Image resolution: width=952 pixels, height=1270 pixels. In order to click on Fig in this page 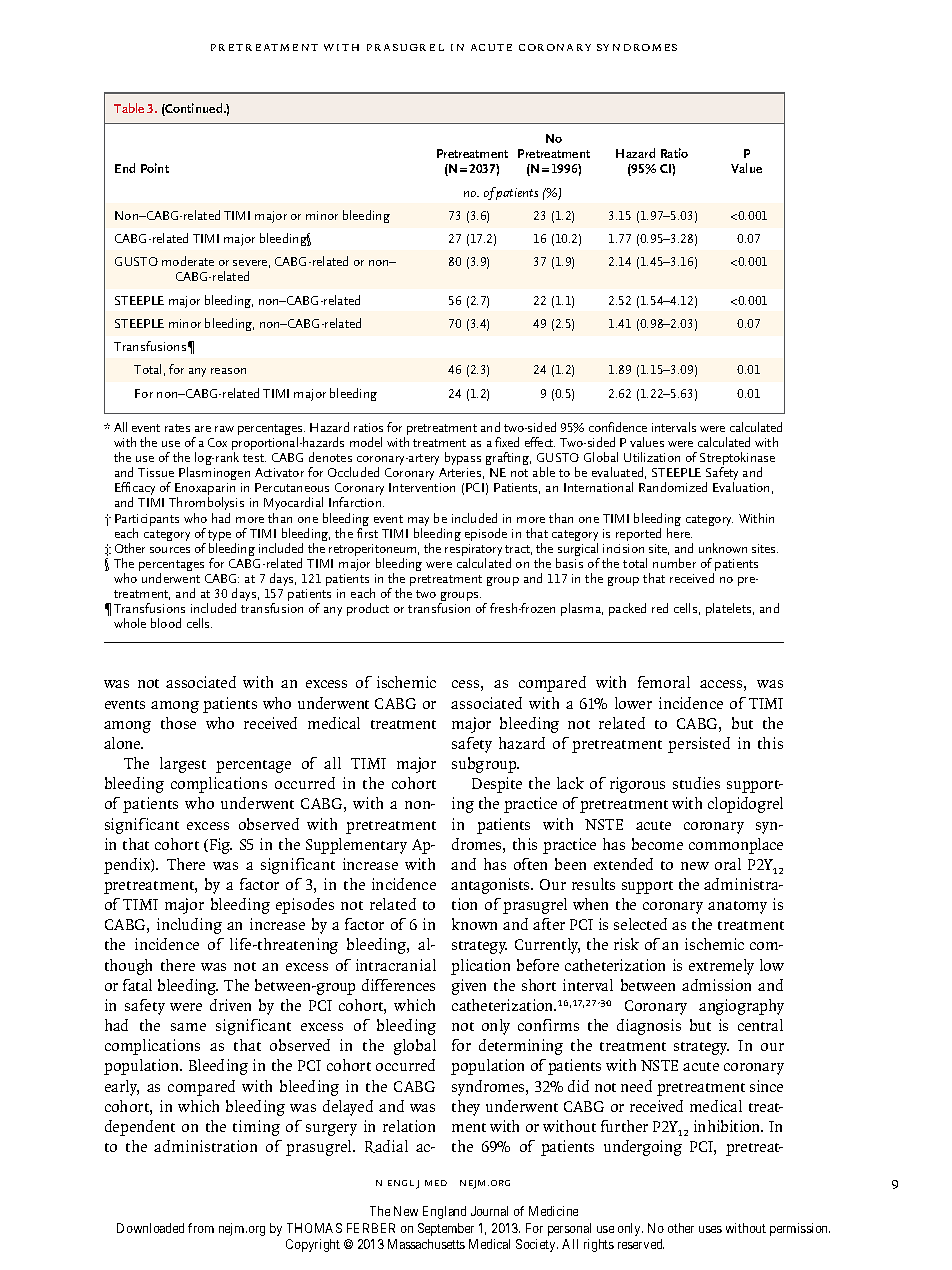, I will do `click(219, 846)`.
